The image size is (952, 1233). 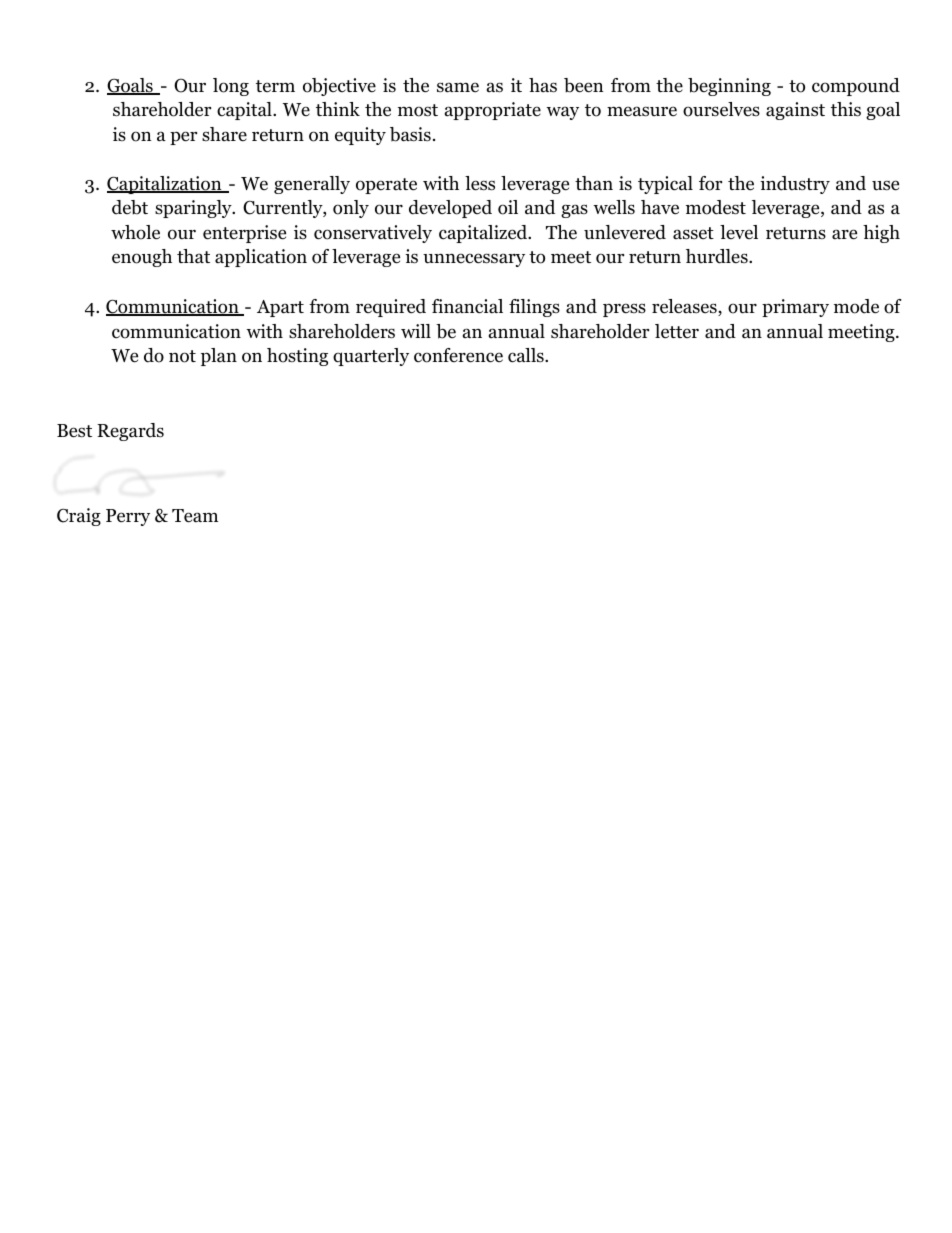 I want to click on long, so click(x=231, y=87).
